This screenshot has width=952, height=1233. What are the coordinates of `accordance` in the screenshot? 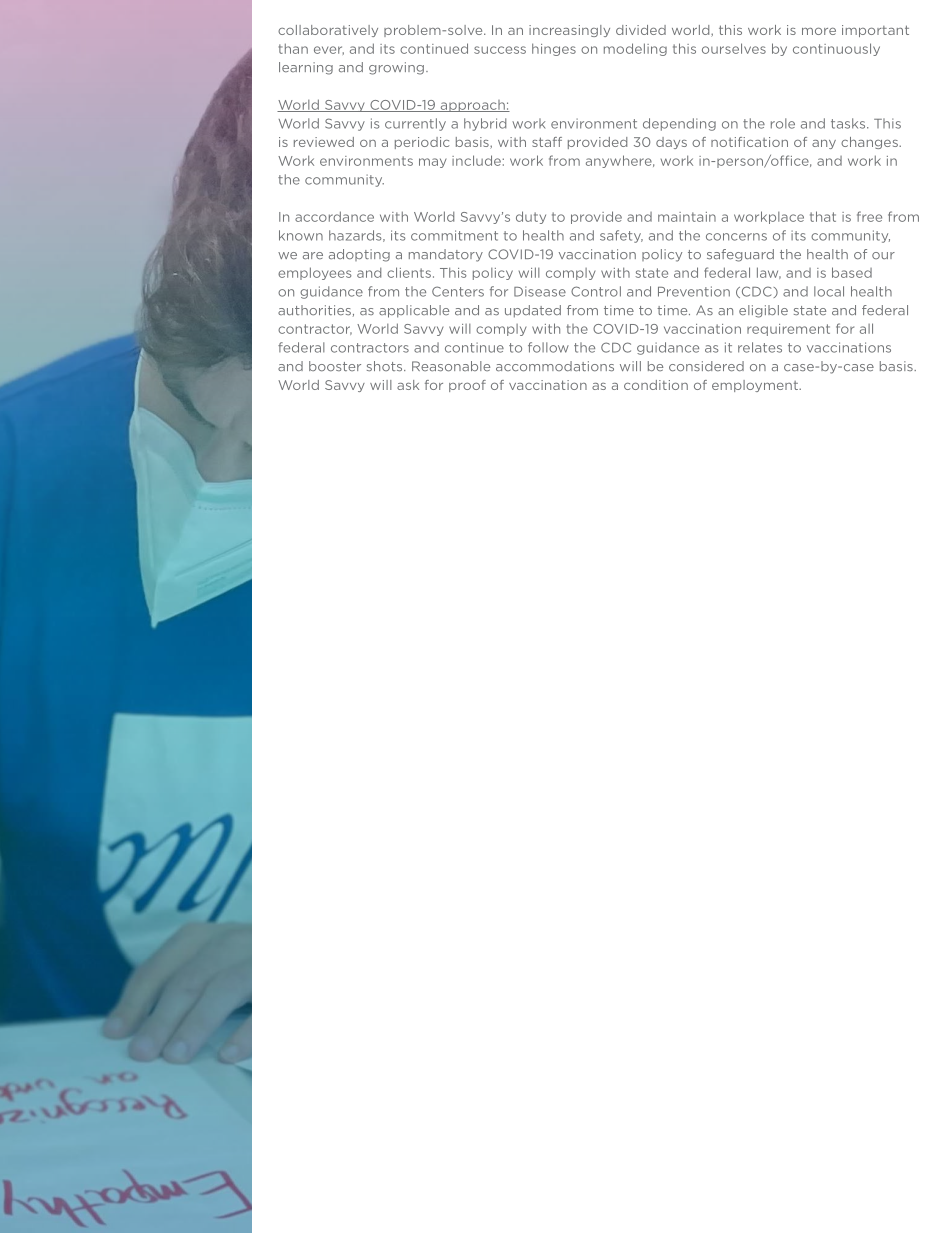 It's located at (334, 216).
